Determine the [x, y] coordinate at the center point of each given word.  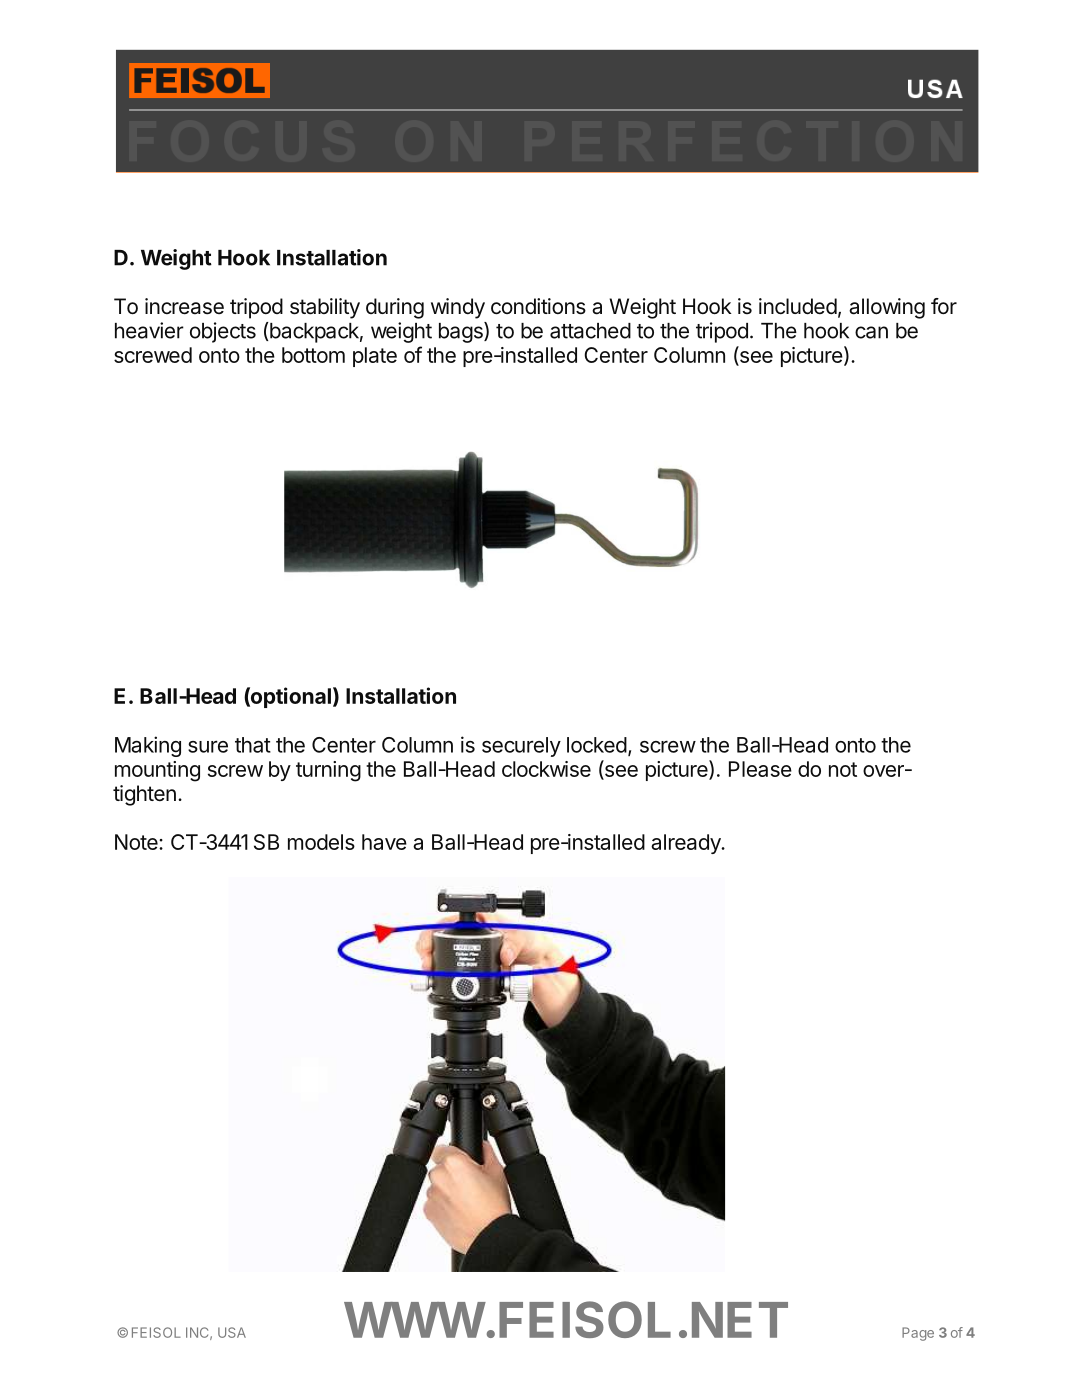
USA [232, 1332]
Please [760, 769]
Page [918, 1334]
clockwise [546, 769]
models [321, 842]
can [871, 332]
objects [223, 332]
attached [590, 331]
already [686, 844]
